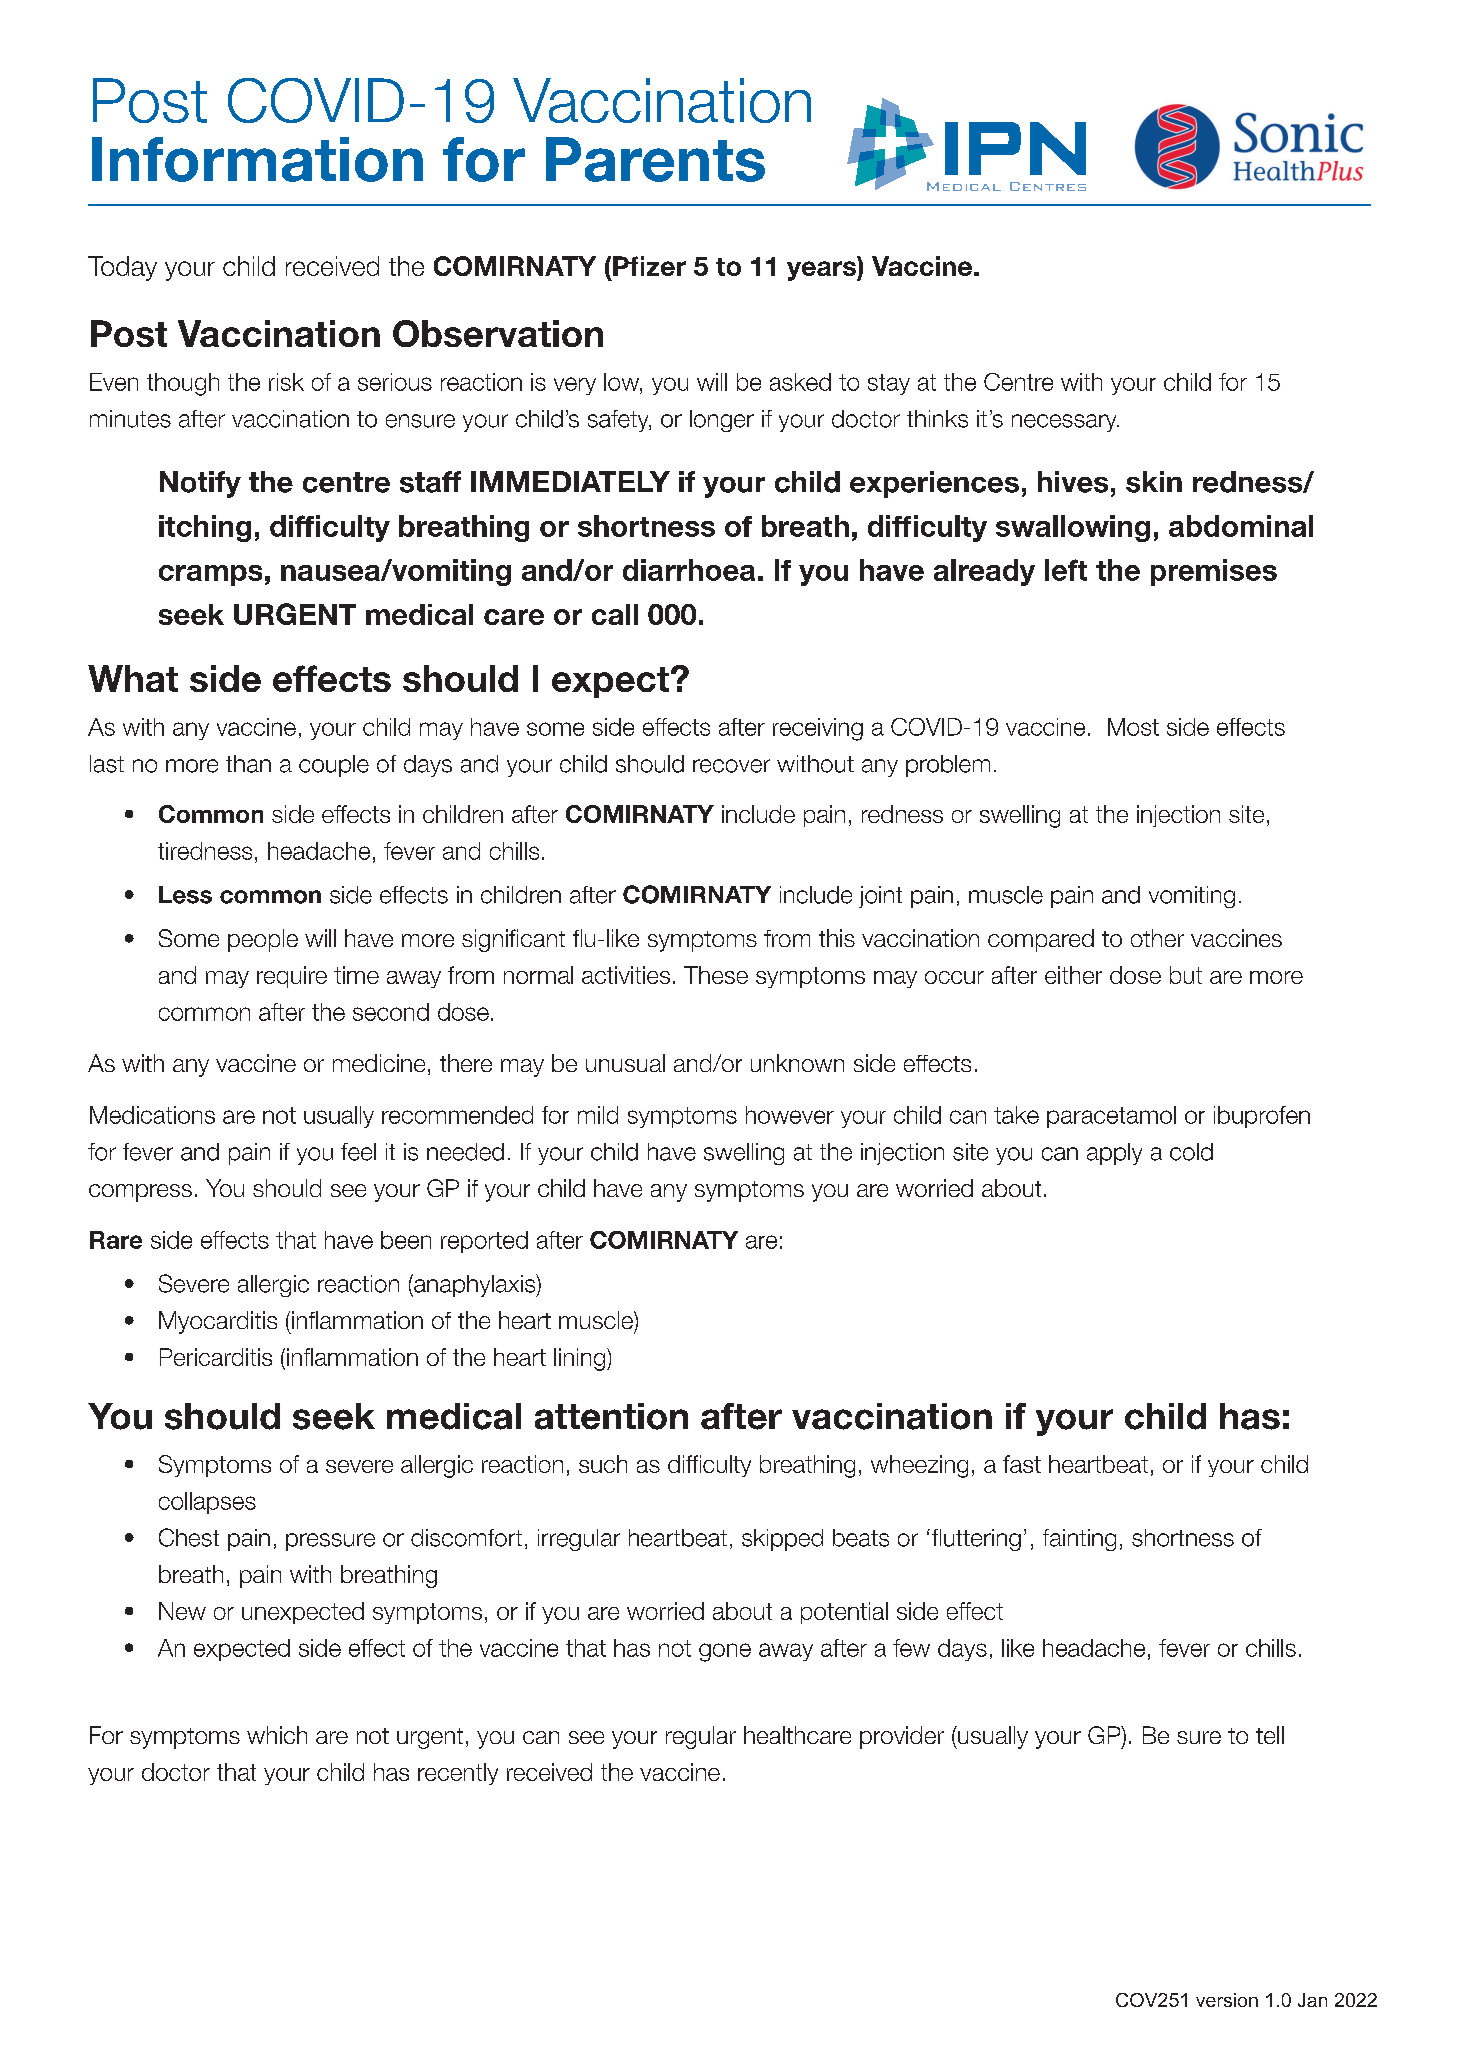 Image resolution: width=1459 pixels, height=2064 pixels. Describe the element at coordinates (581, 1359) in the image. I see `lining` at that location.
